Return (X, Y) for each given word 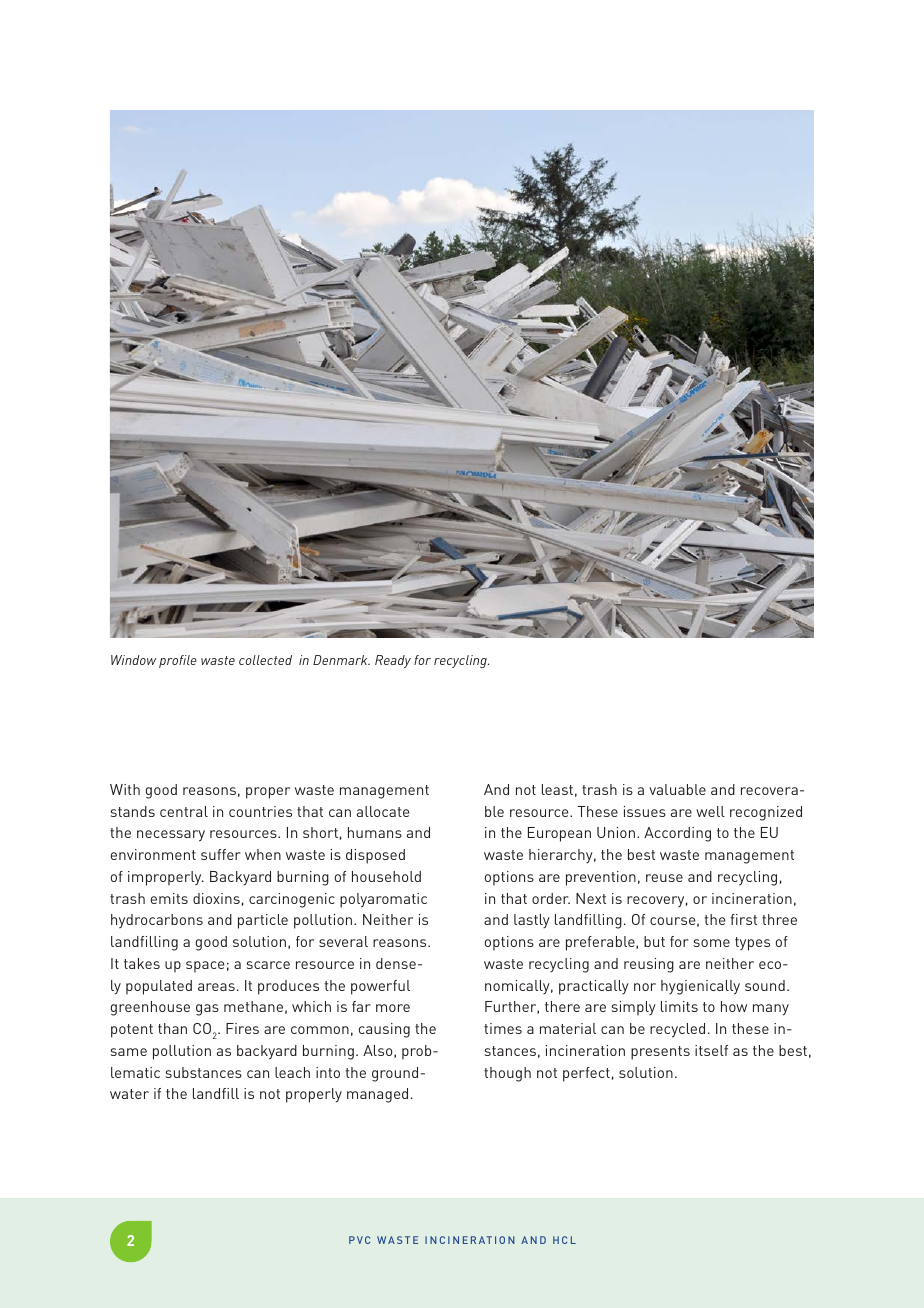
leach (292, 1072)
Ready (393, 661)
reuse (664, 878)
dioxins (216, 898)
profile (178, 661)
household (386, 876)
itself (711, 1050)
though (507, 1074)
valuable (677, 789)
